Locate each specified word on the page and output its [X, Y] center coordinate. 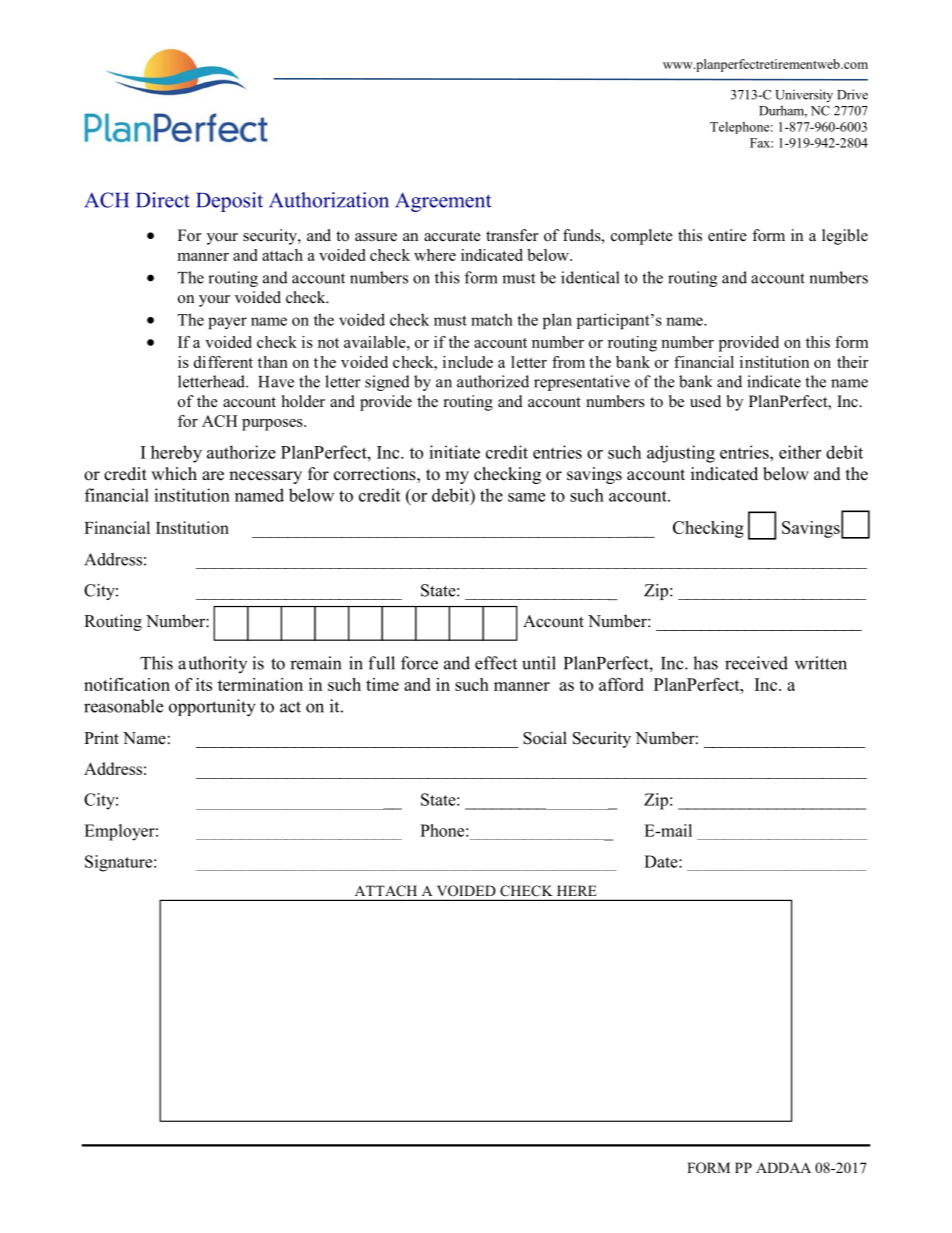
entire [727, 235]
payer [227, 323]
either [800, 452]
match [492, 319]
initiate [454, 452]
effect [496, 663]
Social [545, 738]
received [756, 663]
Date [662, 861]
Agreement [443, 202]
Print [101, 737]
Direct [163, 200]
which [174, 474]
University [804, 96]
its [204, 684]
